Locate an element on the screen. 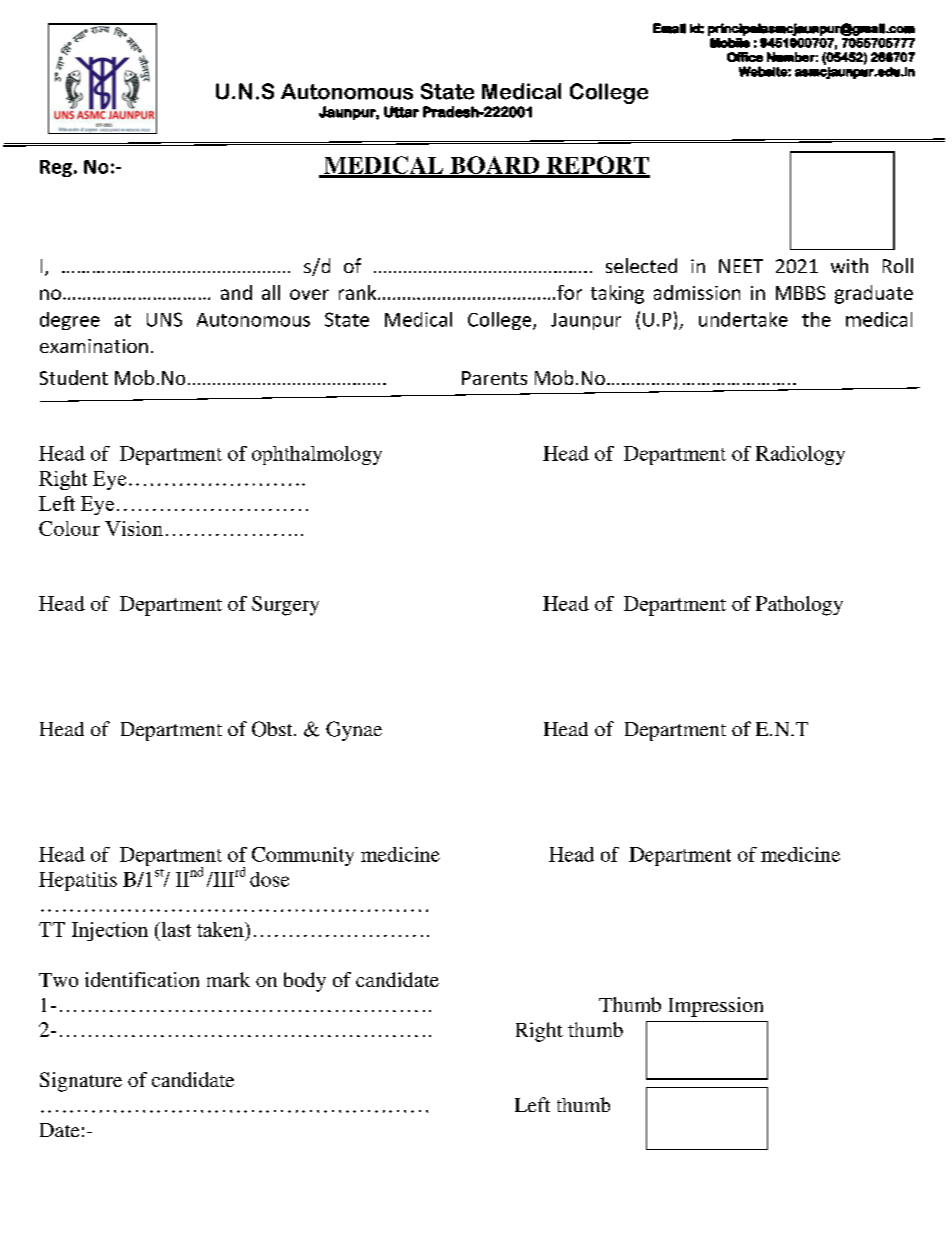  Surgery is located at coordinates (285, 606).
